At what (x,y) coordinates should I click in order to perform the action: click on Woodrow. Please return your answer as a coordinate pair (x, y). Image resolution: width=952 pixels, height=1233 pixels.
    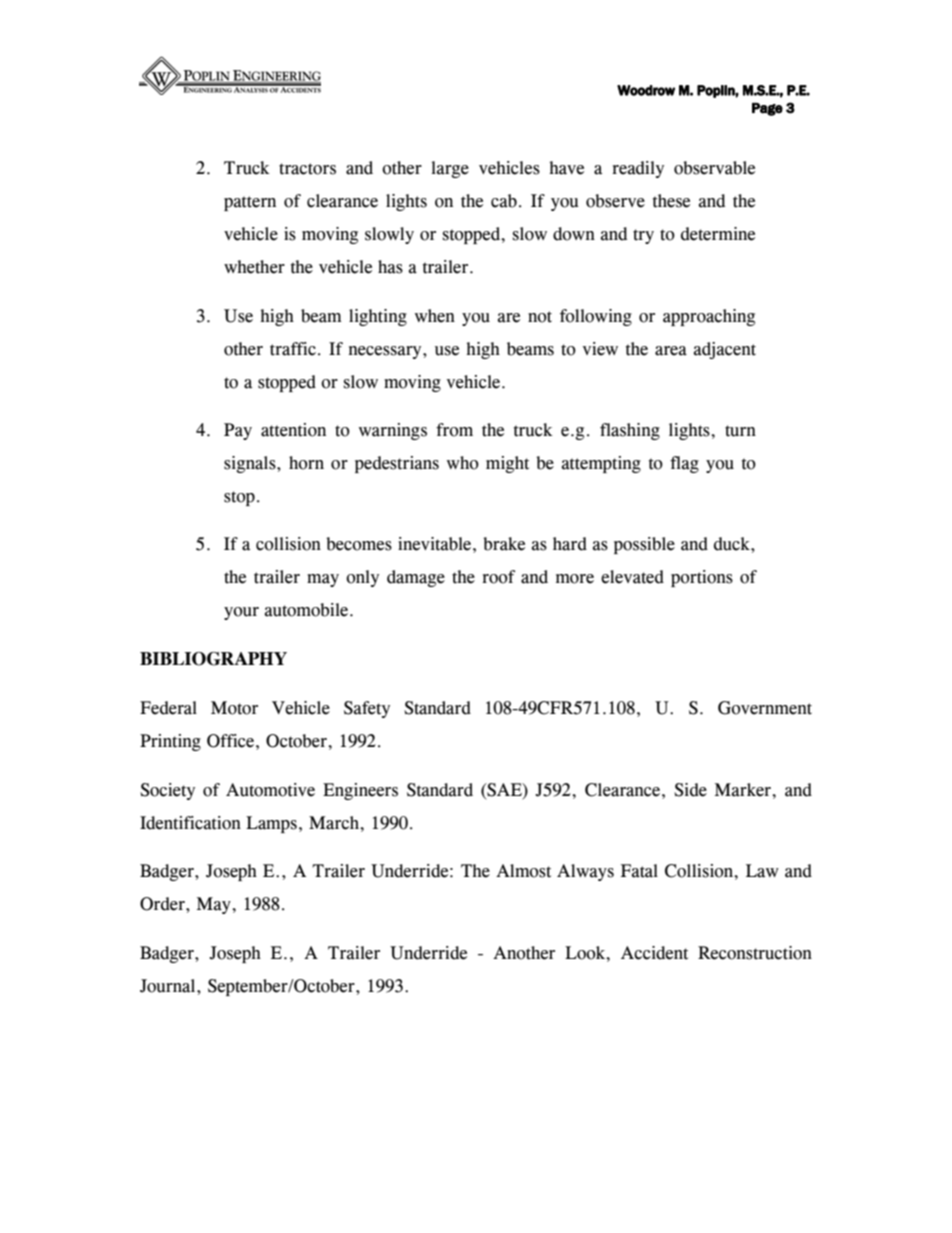
    Looking at the image, I should click on (646, 90).
